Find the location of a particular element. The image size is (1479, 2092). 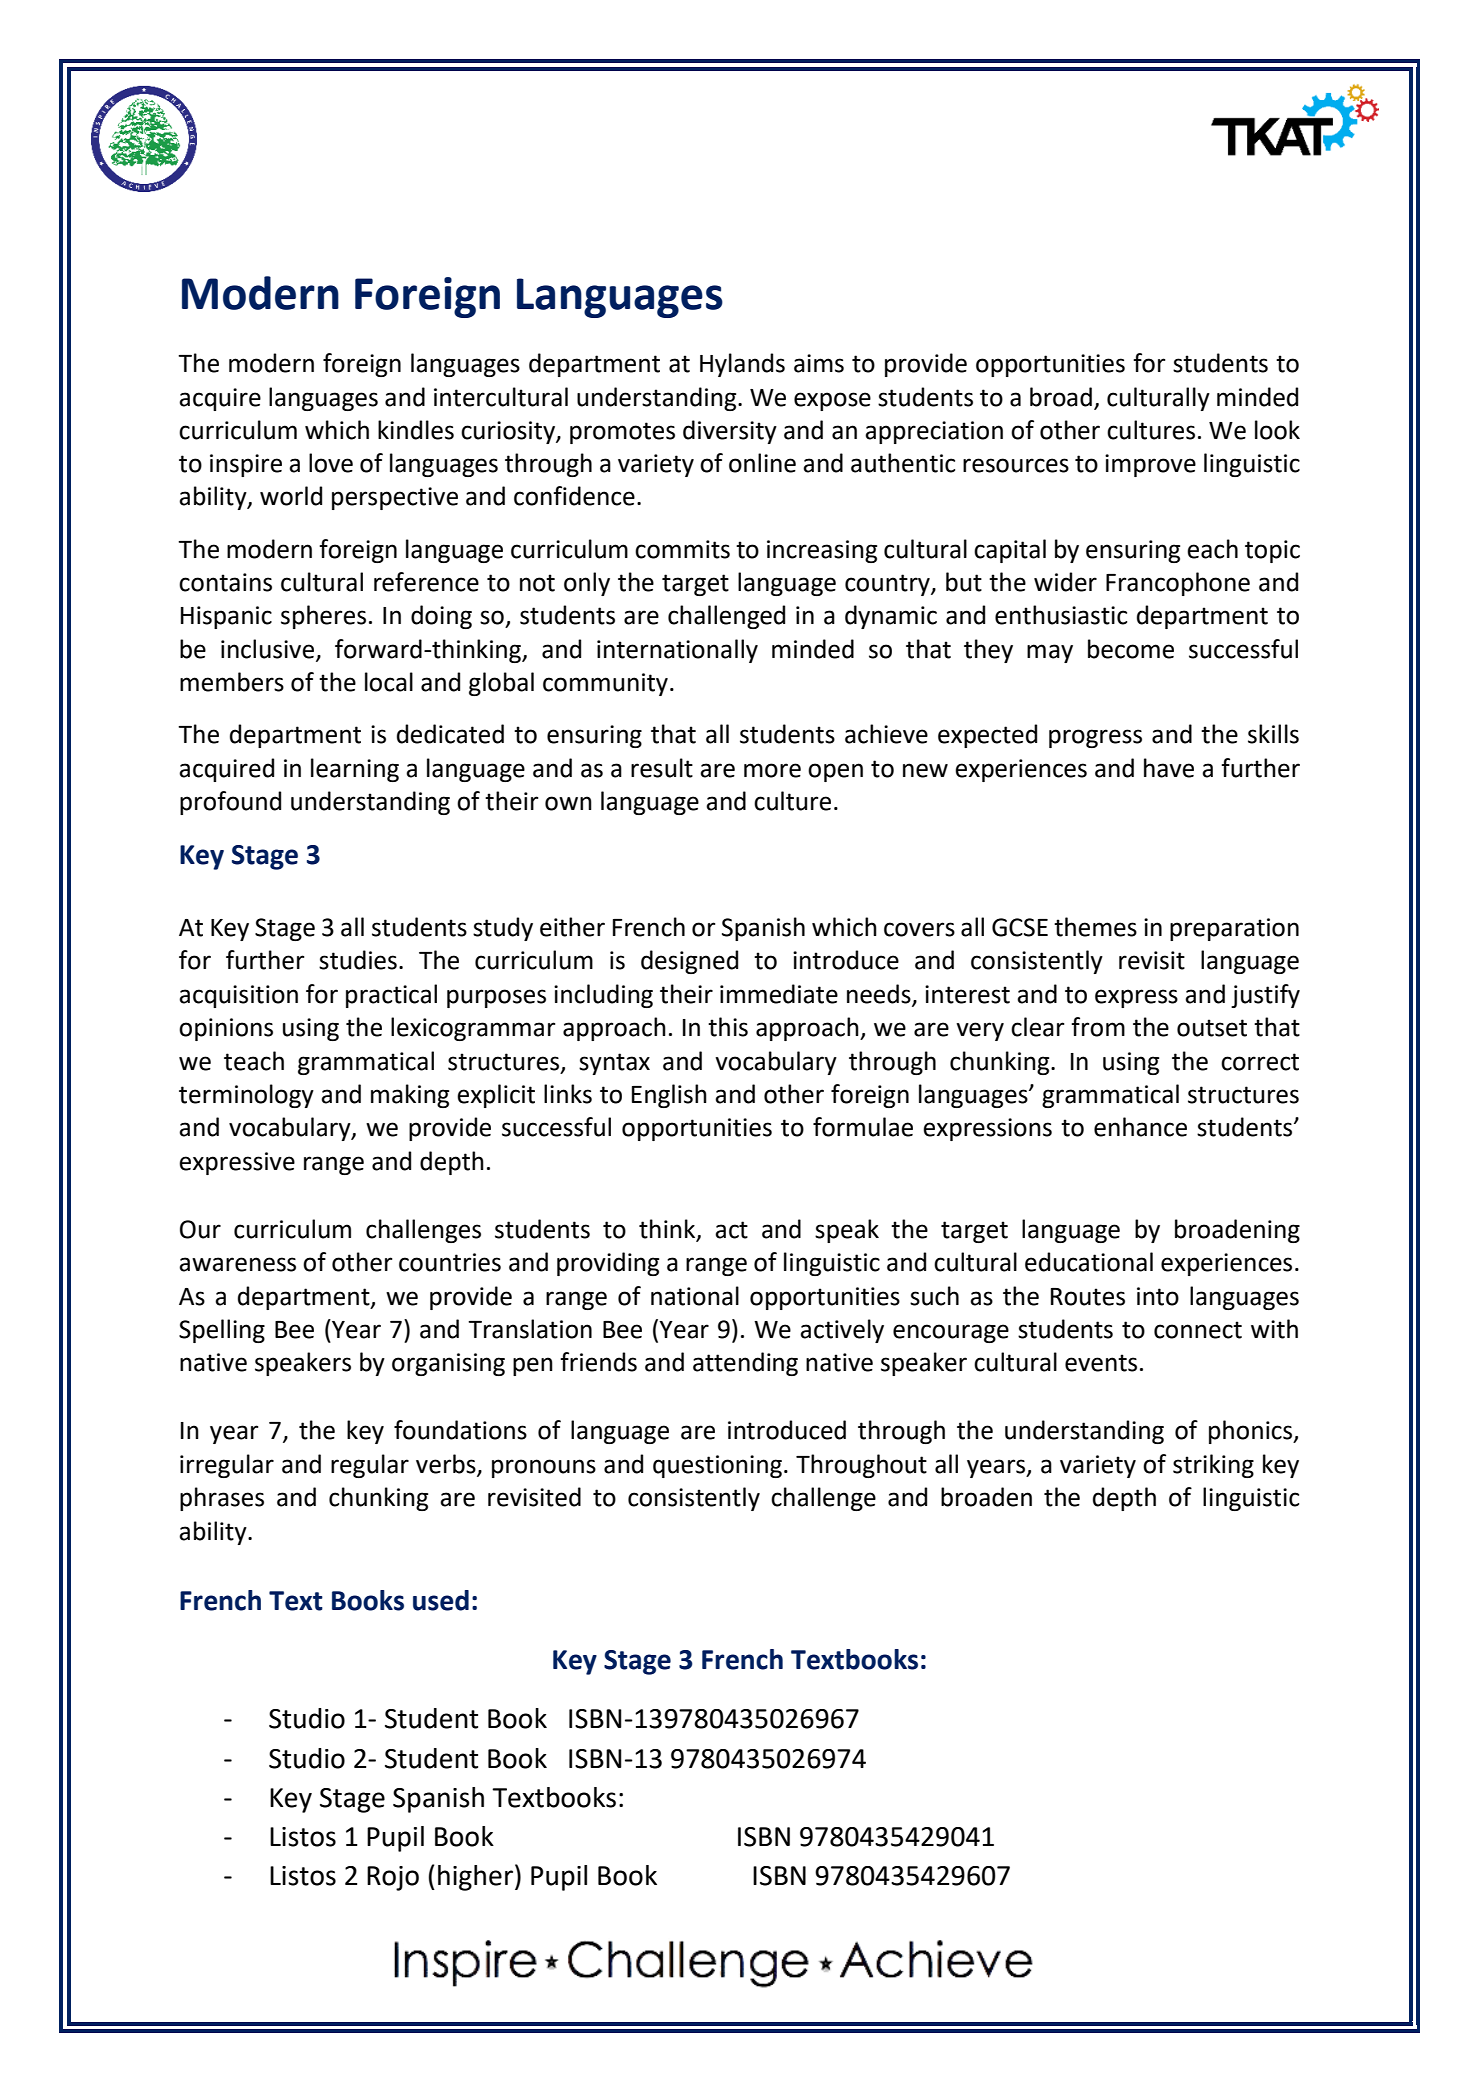

have is located at coordinates (1169, 768).
